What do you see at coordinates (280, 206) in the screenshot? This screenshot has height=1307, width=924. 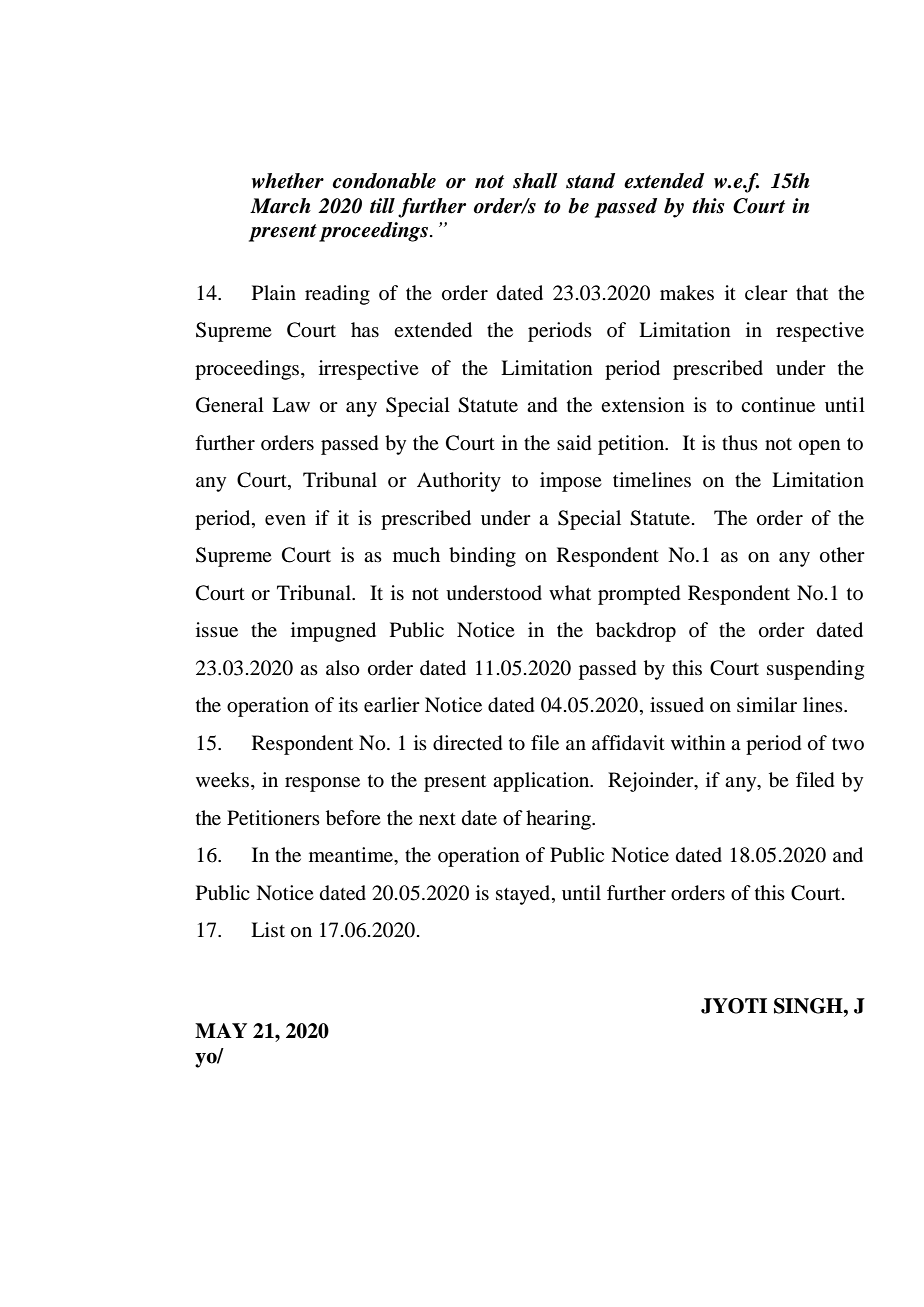 I see `March` at bounding box center [280, 206].
